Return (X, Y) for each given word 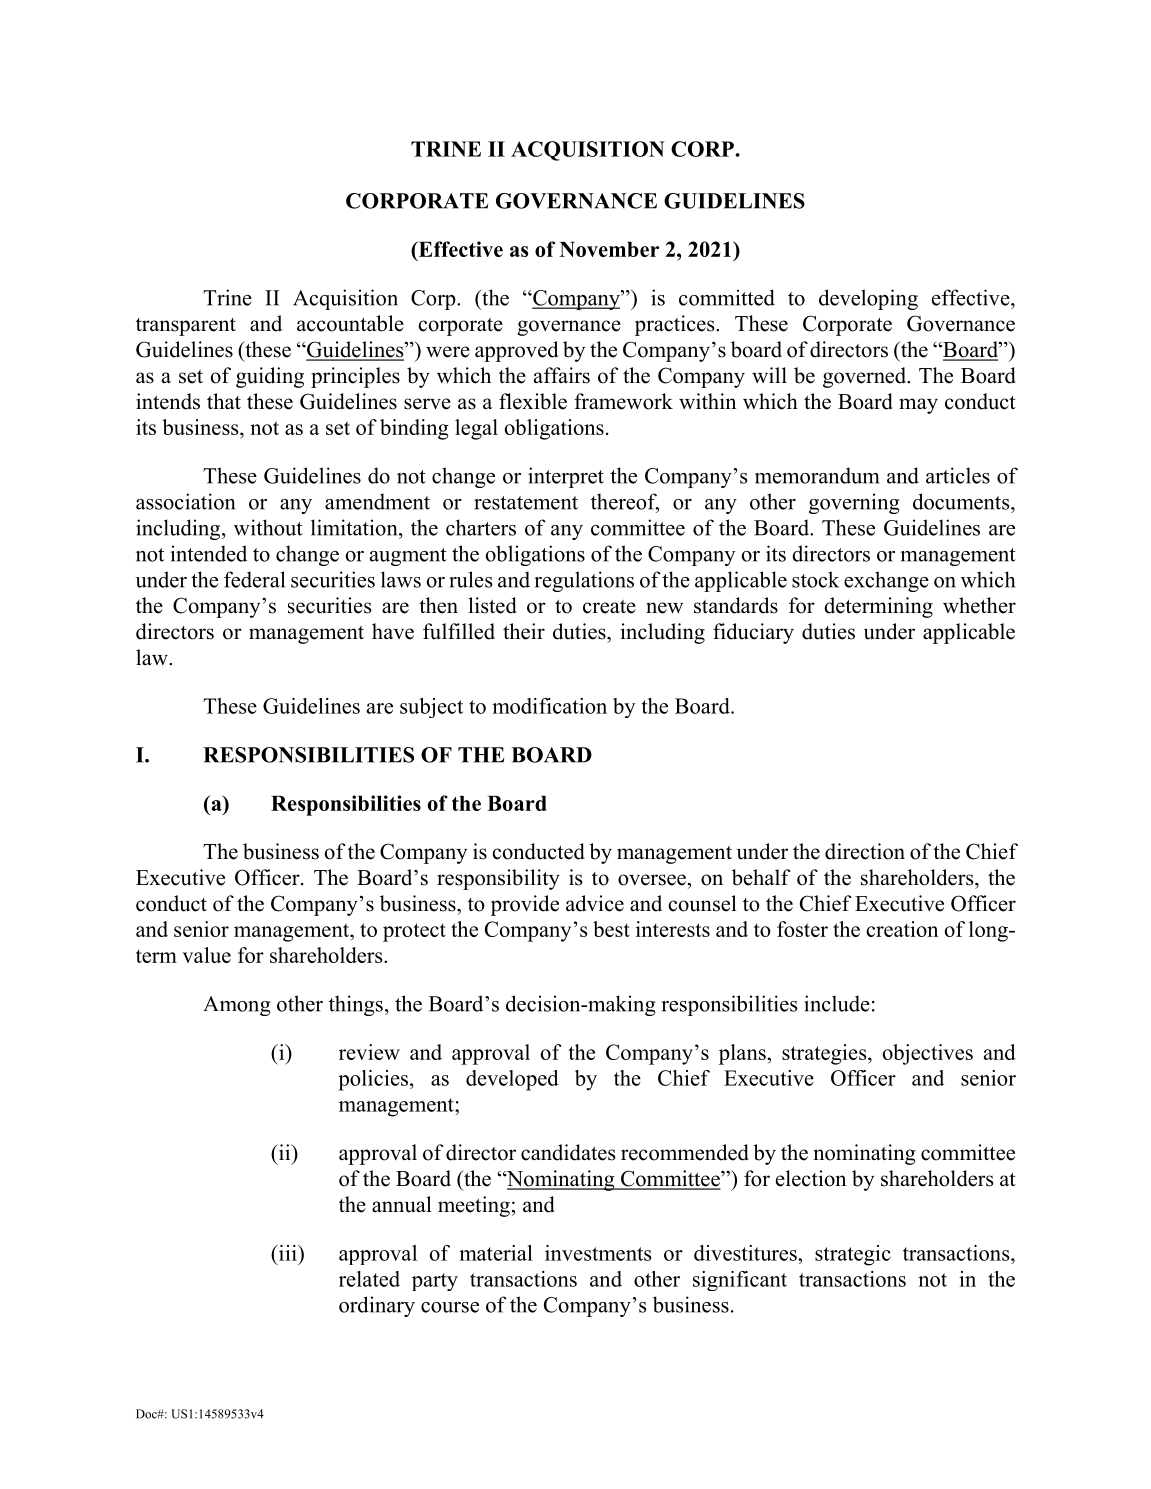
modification (549, 706)
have (393, 631)
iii (288, 1253)
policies (373, 1080)
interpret (566, 477)
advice (595, 903)
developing (868, 299)
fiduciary (753, 633)
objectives (927, 1054)
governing (854, 503)
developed (512, 1080)
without (268, 527)
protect (414, 932)
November (609, 249)
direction (865, 851)
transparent (186, 327)
